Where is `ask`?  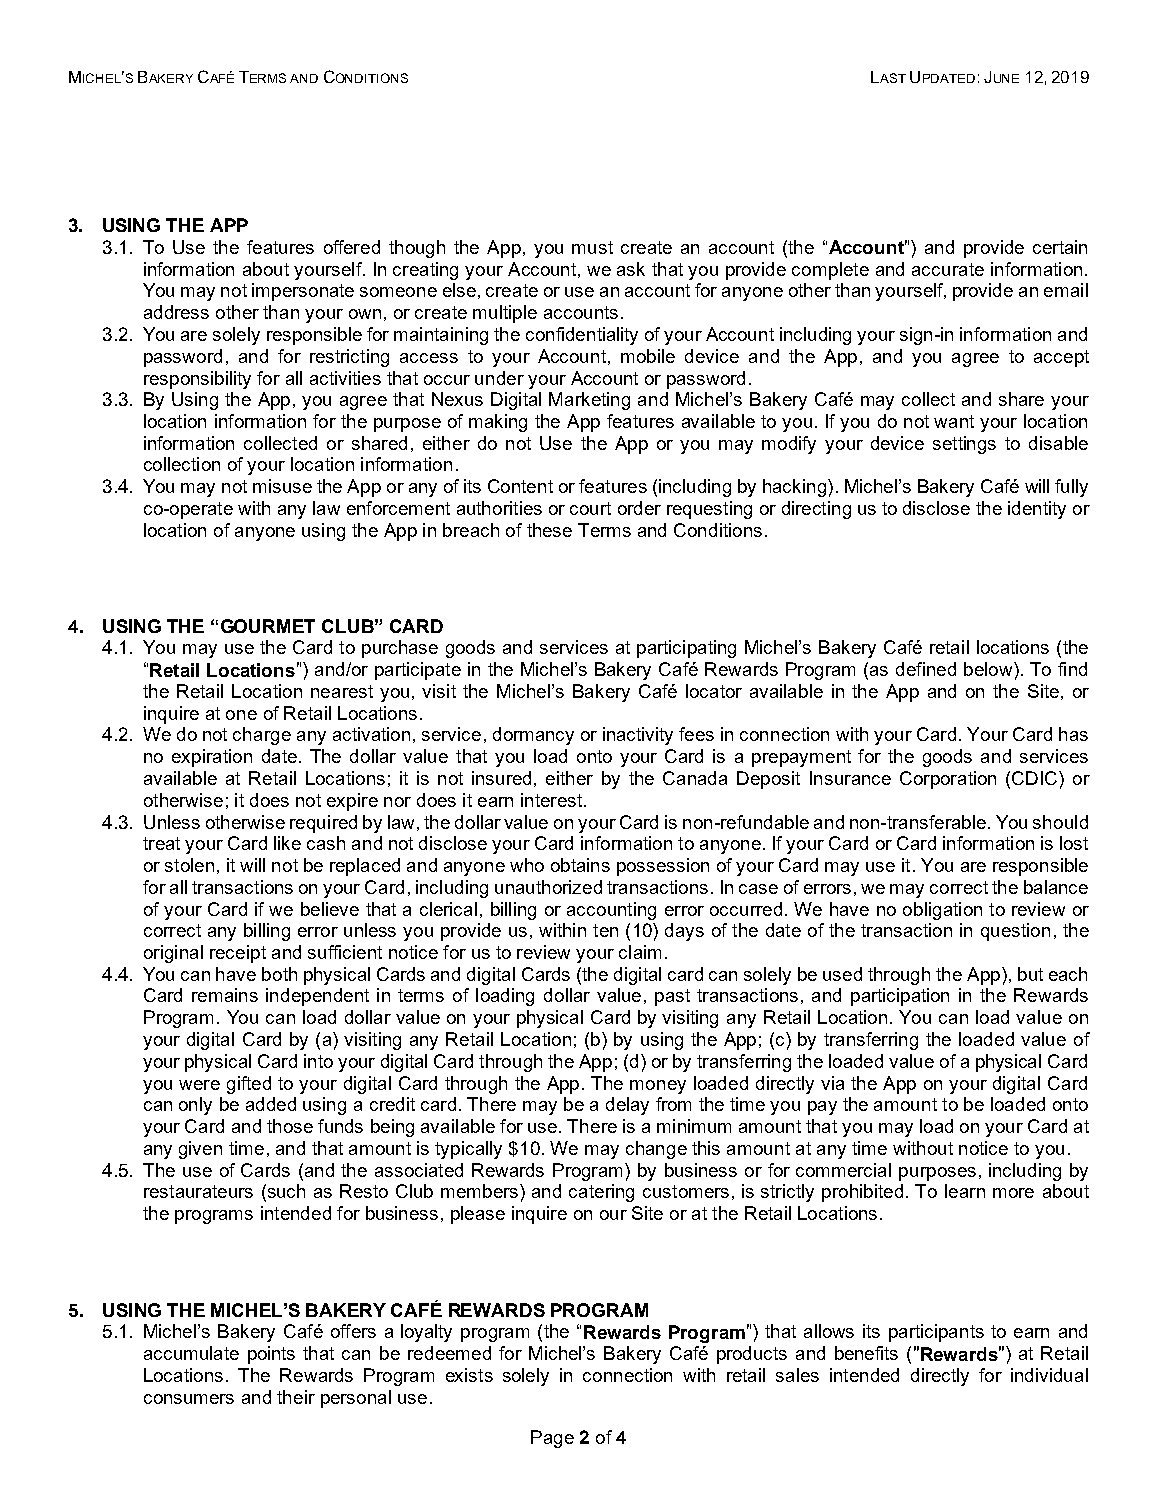
ask is located at coordinates (631, 269).
